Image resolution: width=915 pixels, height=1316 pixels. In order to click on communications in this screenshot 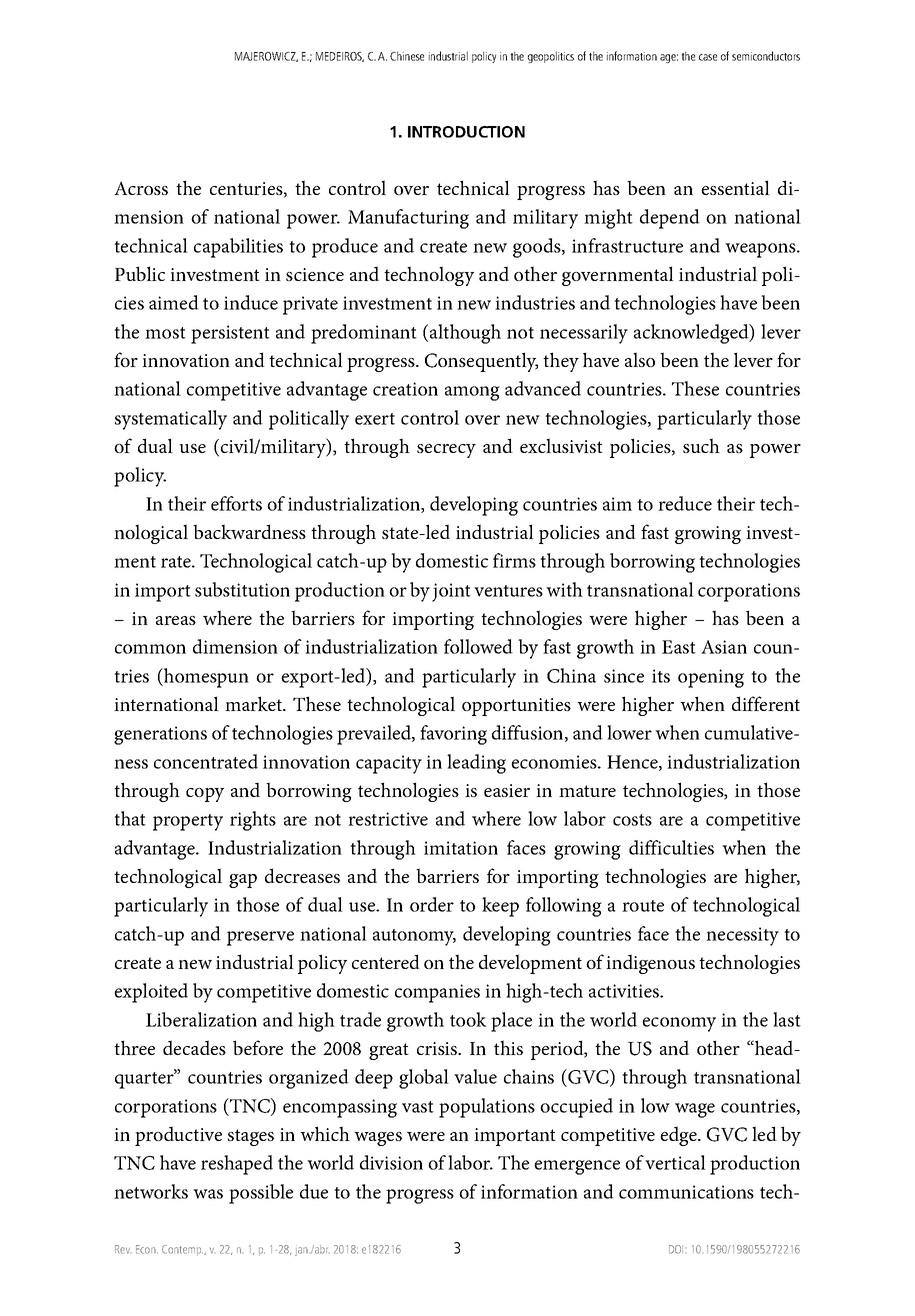, I will do `click(686, 1192)`.
